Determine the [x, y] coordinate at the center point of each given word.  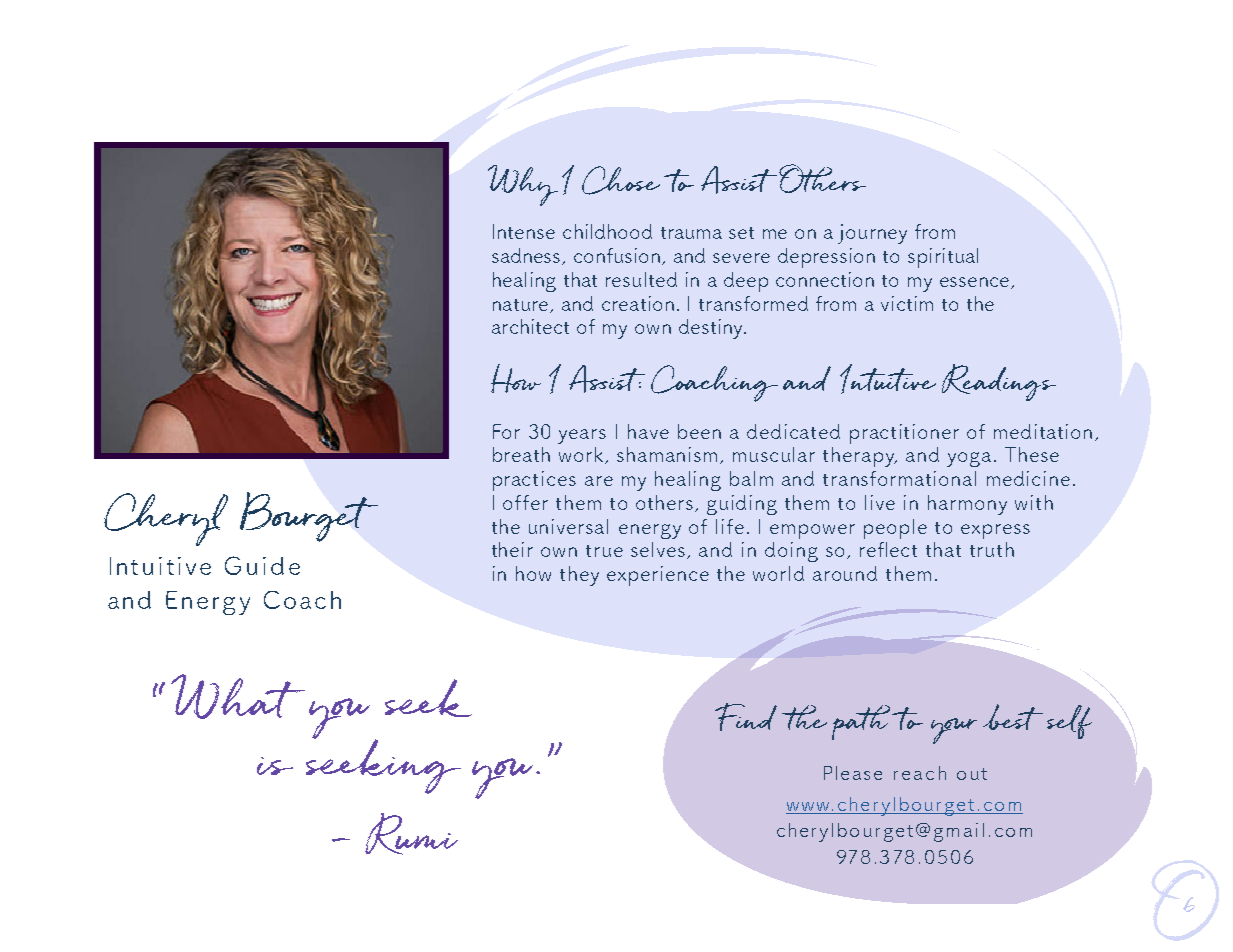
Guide [262, 565]
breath [521, 454]
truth [992, 549]
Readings [999, 382]
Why [523, 185]
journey [872, 234]
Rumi [411, 834]
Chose [621, 180]
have [648, 431]
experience [658, 576]
